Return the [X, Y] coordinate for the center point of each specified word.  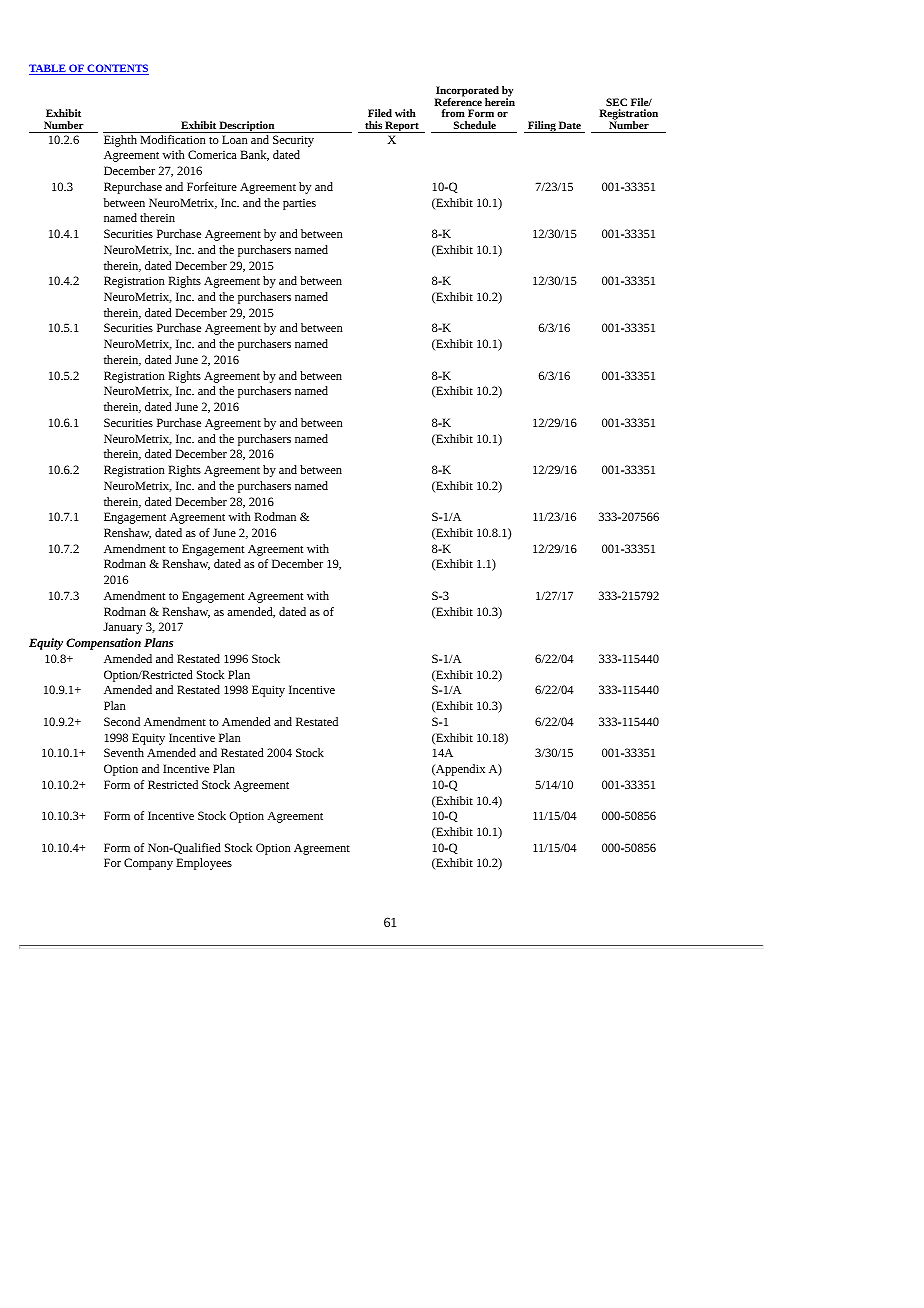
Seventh [124, 752]
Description [247, 127]
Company [148, 864]
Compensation [103, 644]
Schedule [475, 125]
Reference [458, 101]
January [122, 628]
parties [299, 204]
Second [122, 721]
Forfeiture [212, 186]
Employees [204, 864]
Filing [542, 127]
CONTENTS [117, 69]
